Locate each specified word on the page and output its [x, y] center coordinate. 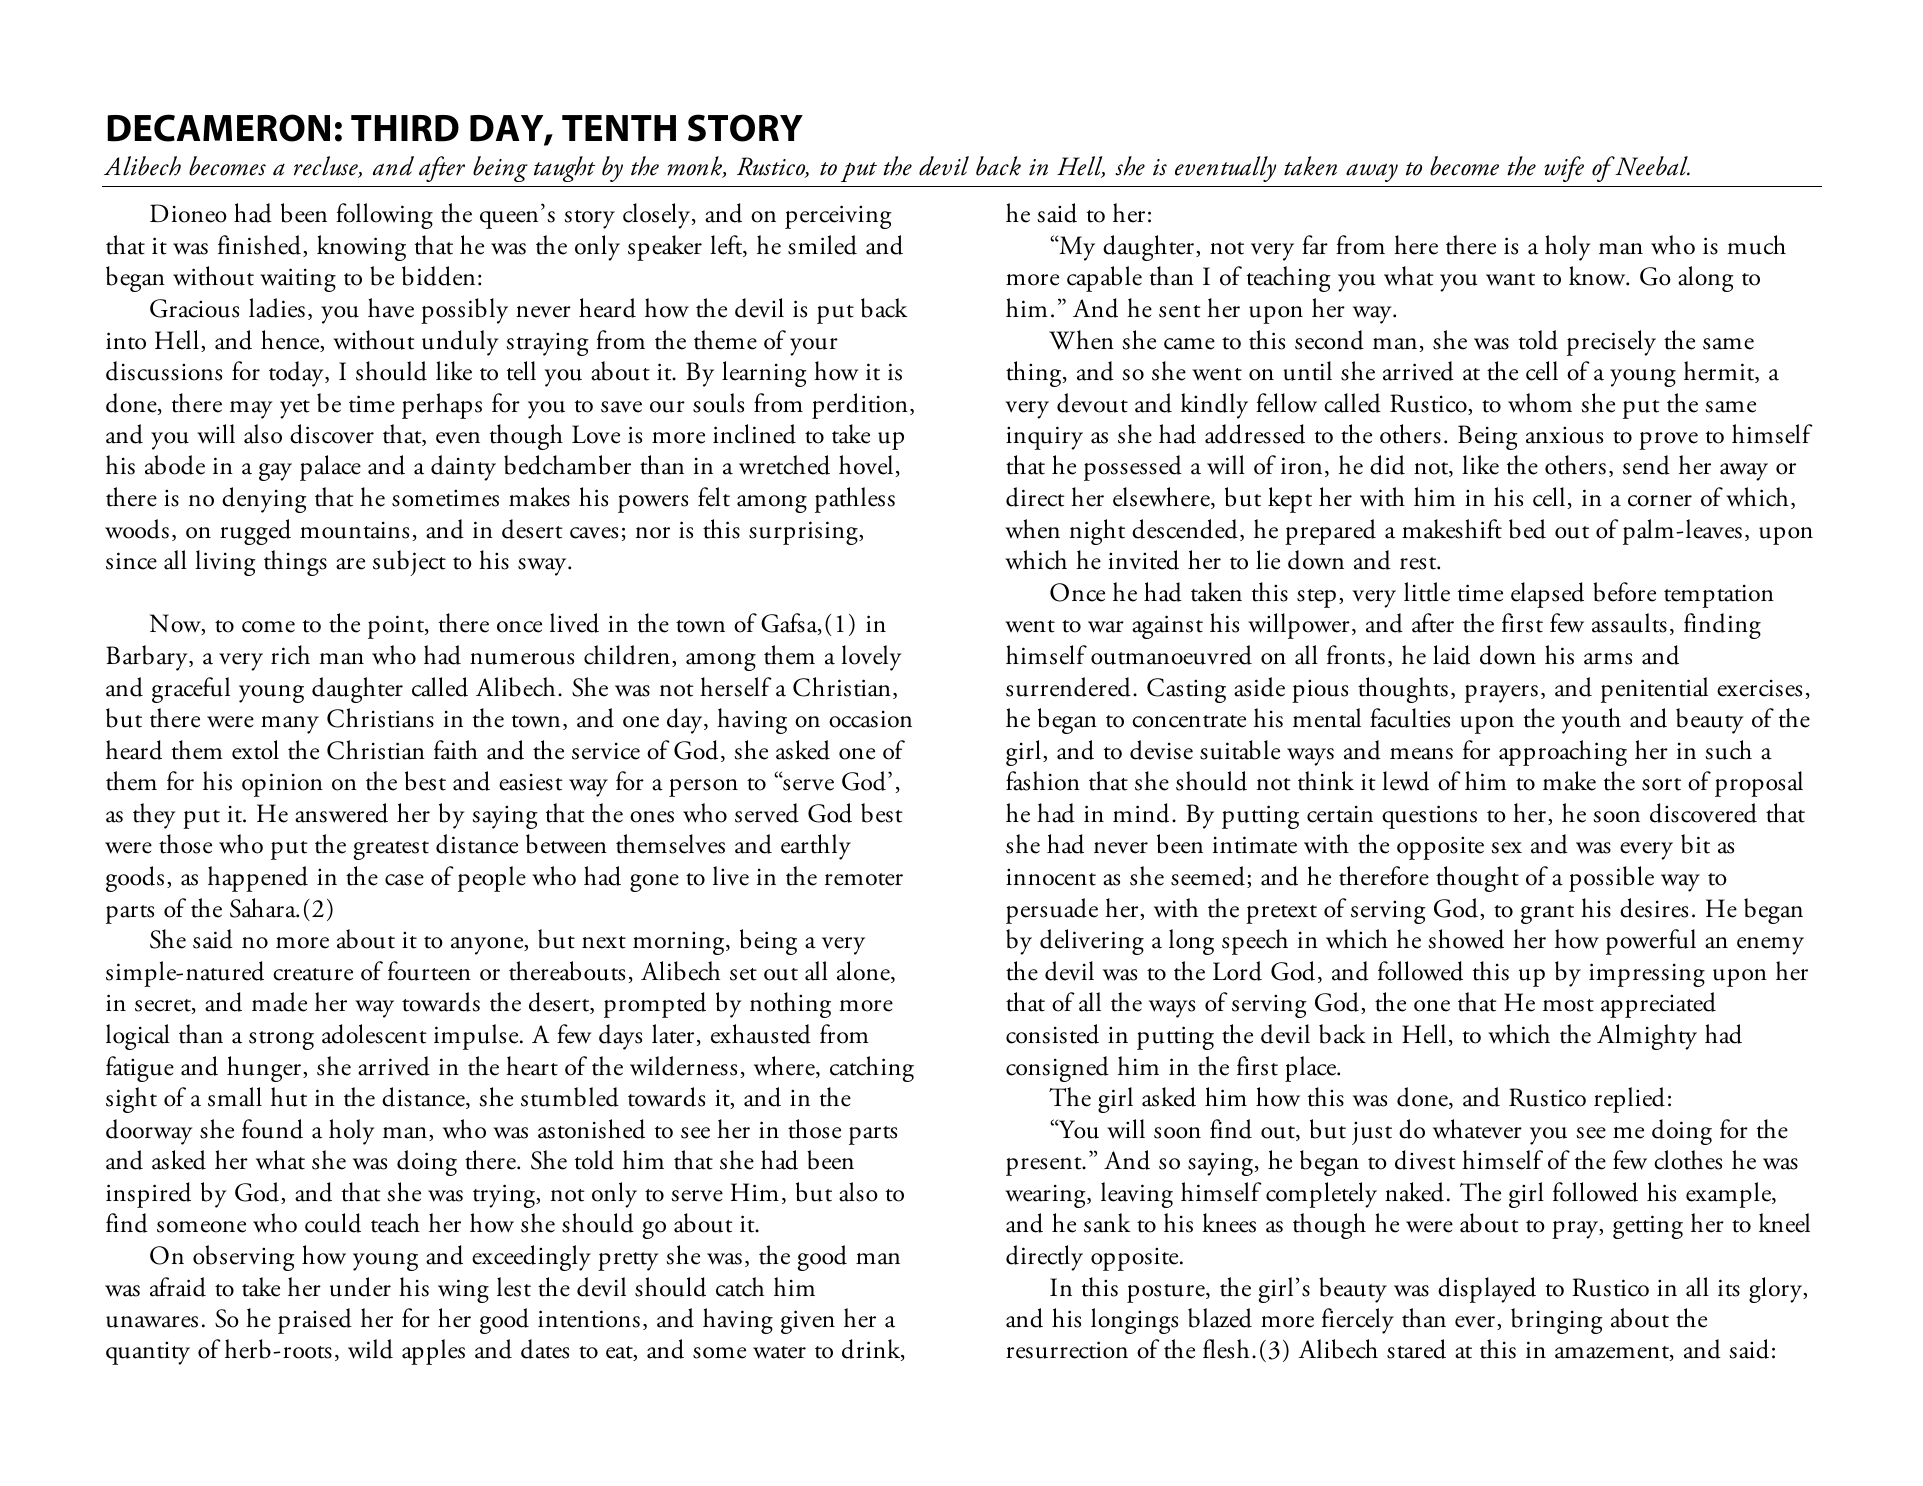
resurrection [1067, 1350]
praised [315, 1321]
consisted [1052, 1034]
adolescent [374, 1034]
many [290, 725]
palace [330, 468]
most [1568, 1005]
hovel [866, 465]
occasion [870, 719]
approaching [1563, 753]
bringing [1557, 1321]
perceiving [838, 217]
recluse [327, 167]
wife [1564, 169]
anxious [1564, 435]
